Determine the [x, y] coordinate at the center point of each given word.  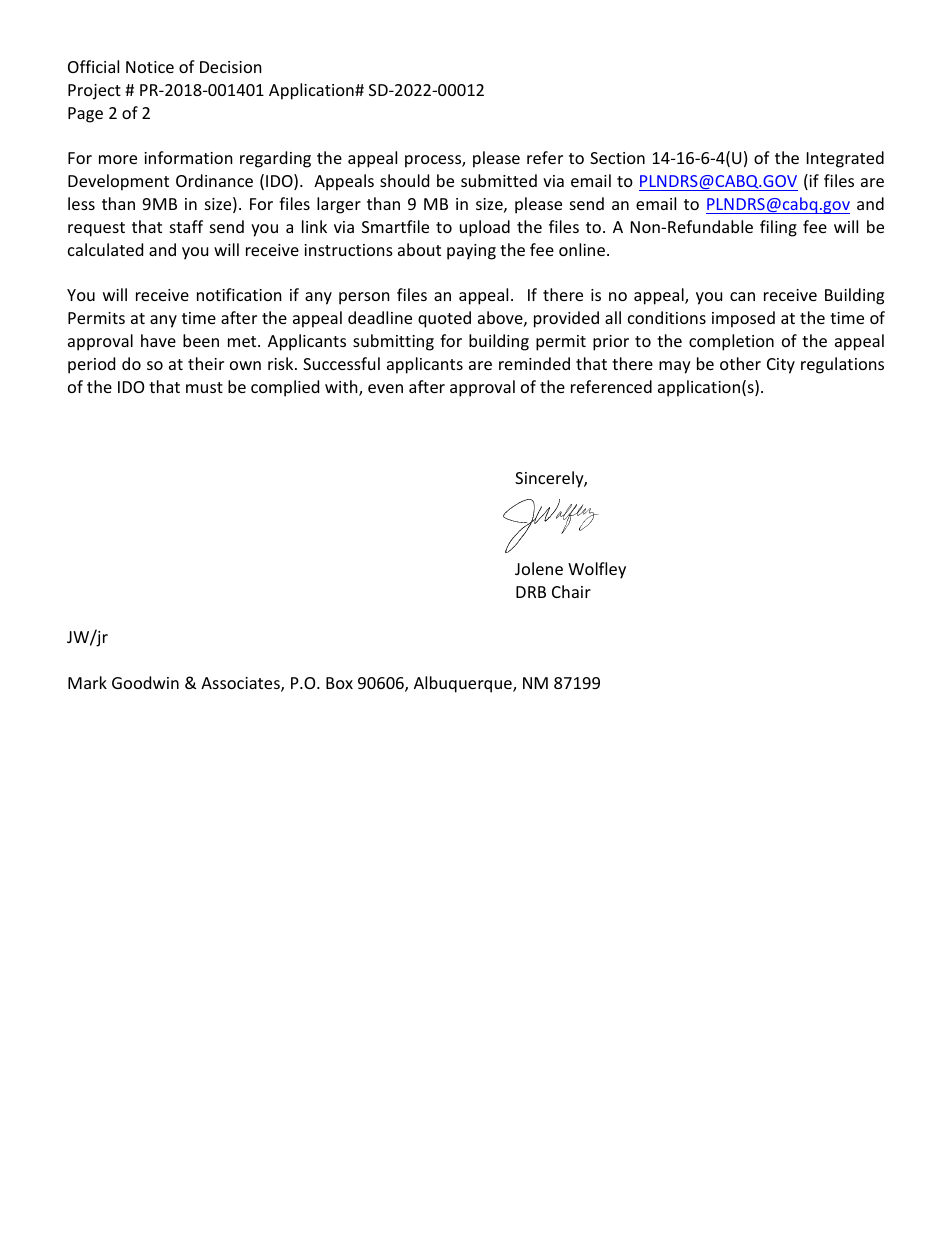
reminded [534, 363]
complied [285, 388]
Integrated [845, 159]
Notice [150, 67]
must [204, 387]
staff [186, 226]
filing [778, 228]
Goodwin [145, 682]
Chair [571, 591]
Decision [231, 67]
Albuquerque [464, 684]
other [740, 363]
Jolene [539, 568]
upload [485, 228]
